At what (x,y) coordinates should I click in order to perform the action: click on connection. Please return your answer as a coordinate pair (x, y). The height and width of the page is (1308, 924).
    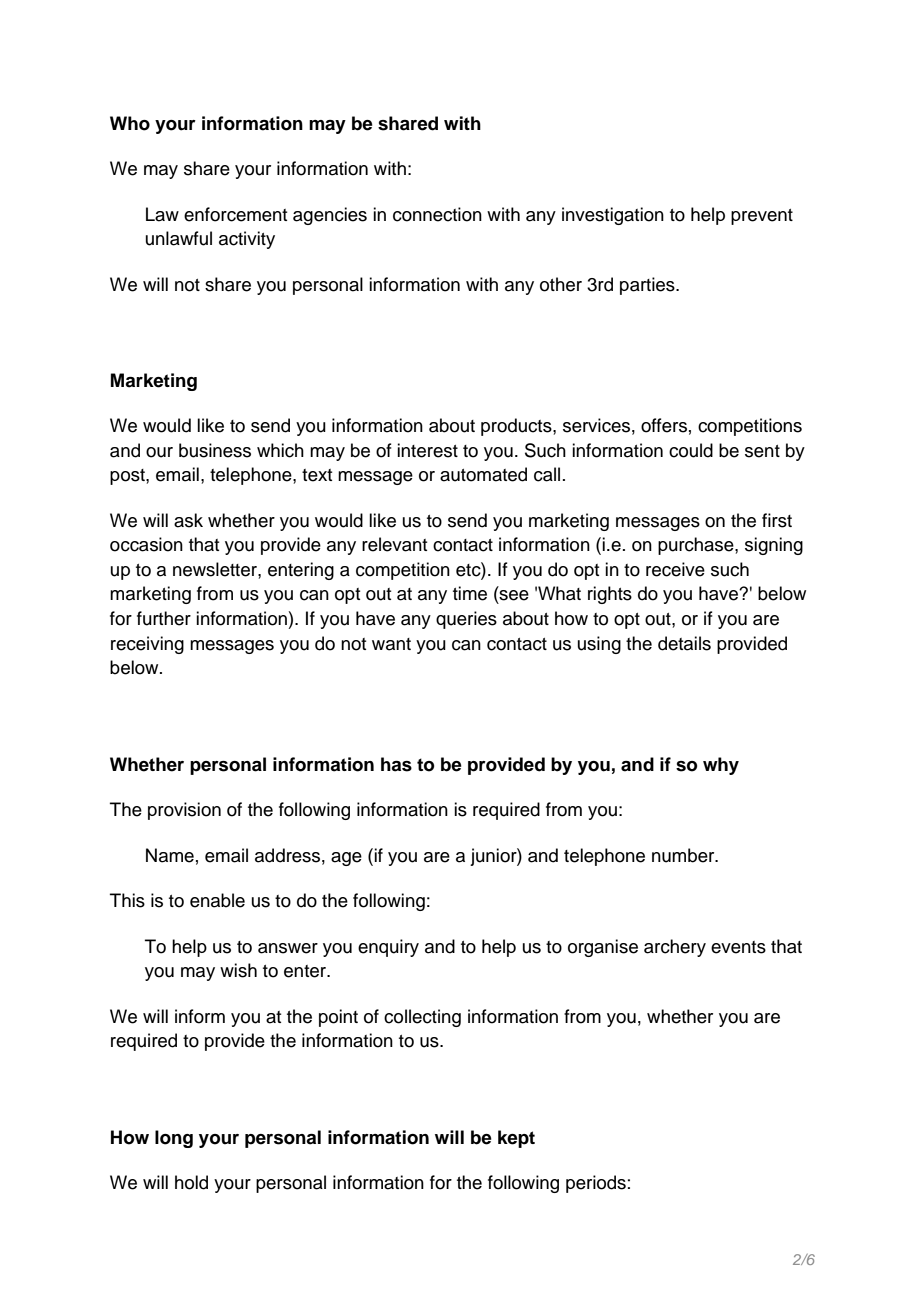
    Looking at the image, I should click on (437, 214).
